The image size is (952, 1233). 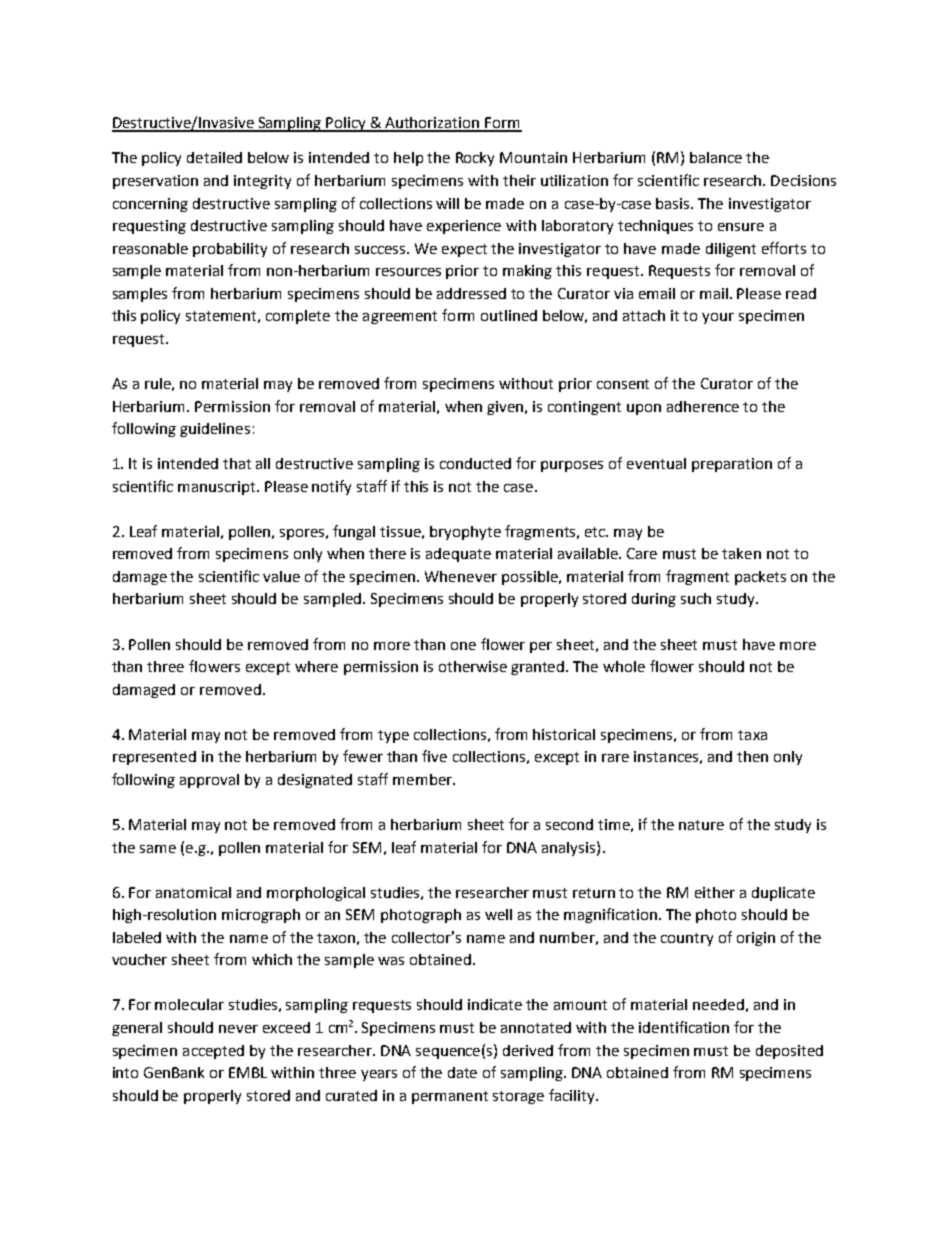 I want to click on one, so click(x=463, y=646).
